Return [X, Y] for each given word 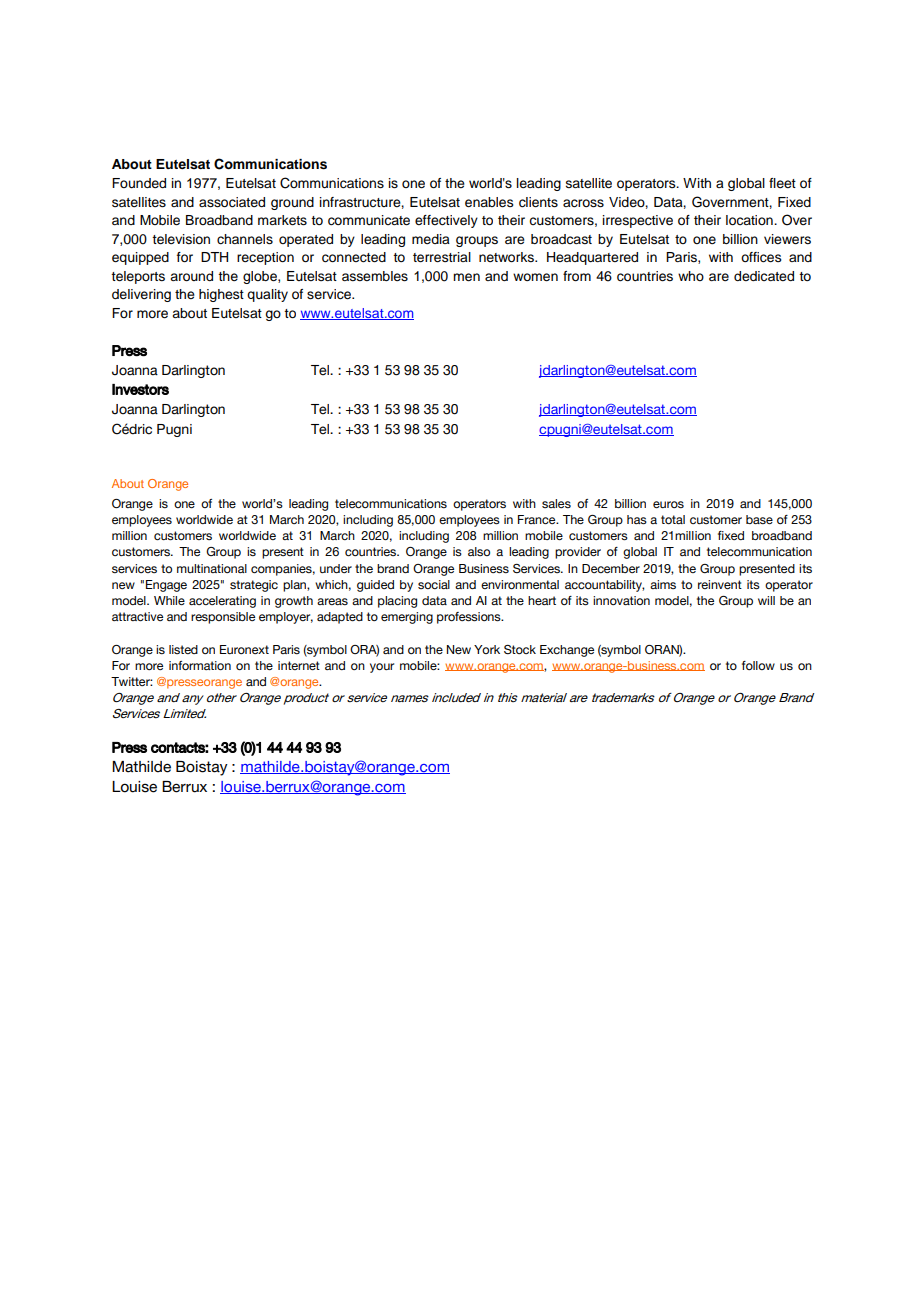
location [750, 220]
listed [183, 649]
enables [489, 202]
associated [232, 202]
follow [758, 665]
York [487, 649]
